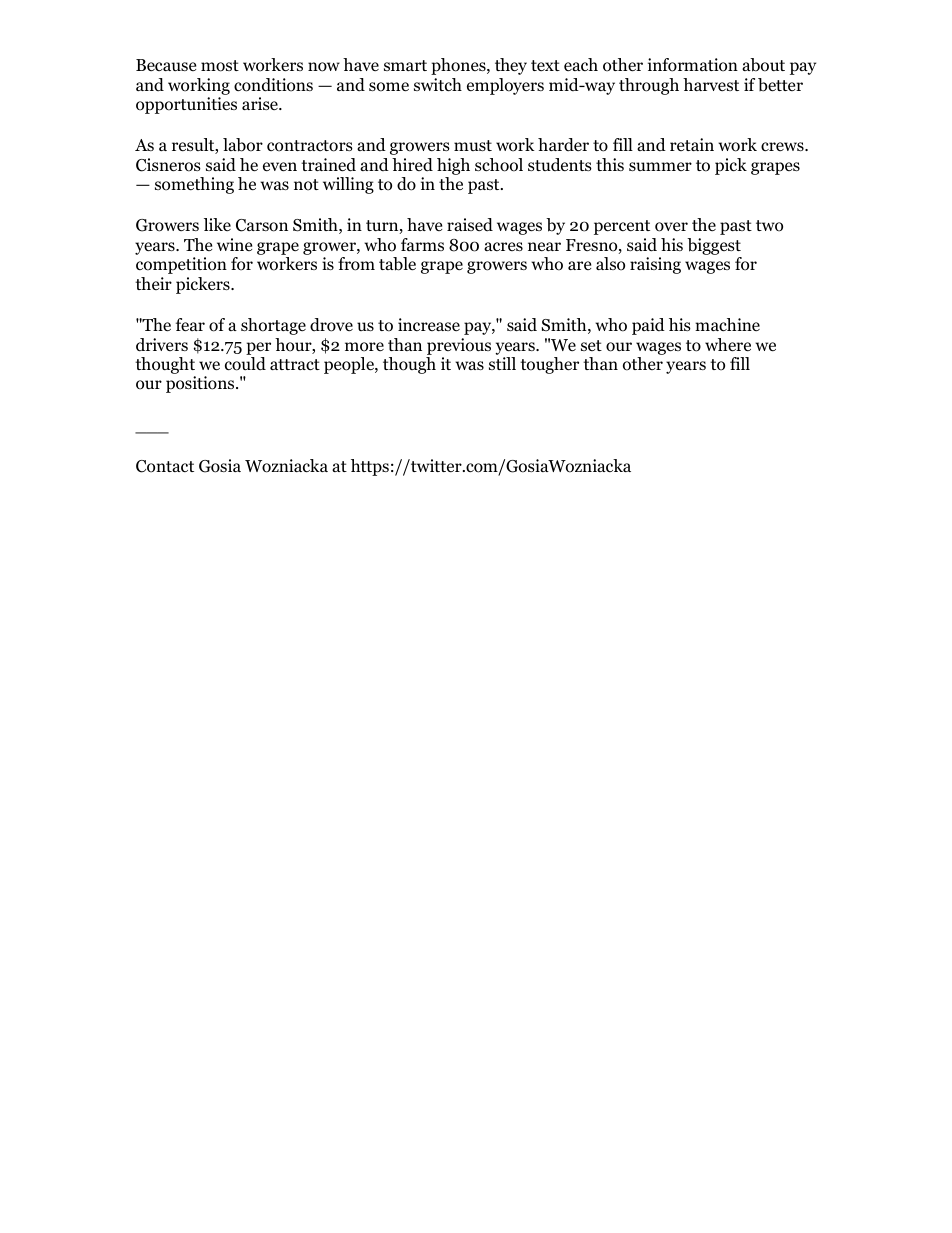 Image resolution: width=952 pixels, height=1233 pixels. I want to click on tougher, so click(549, 365).
